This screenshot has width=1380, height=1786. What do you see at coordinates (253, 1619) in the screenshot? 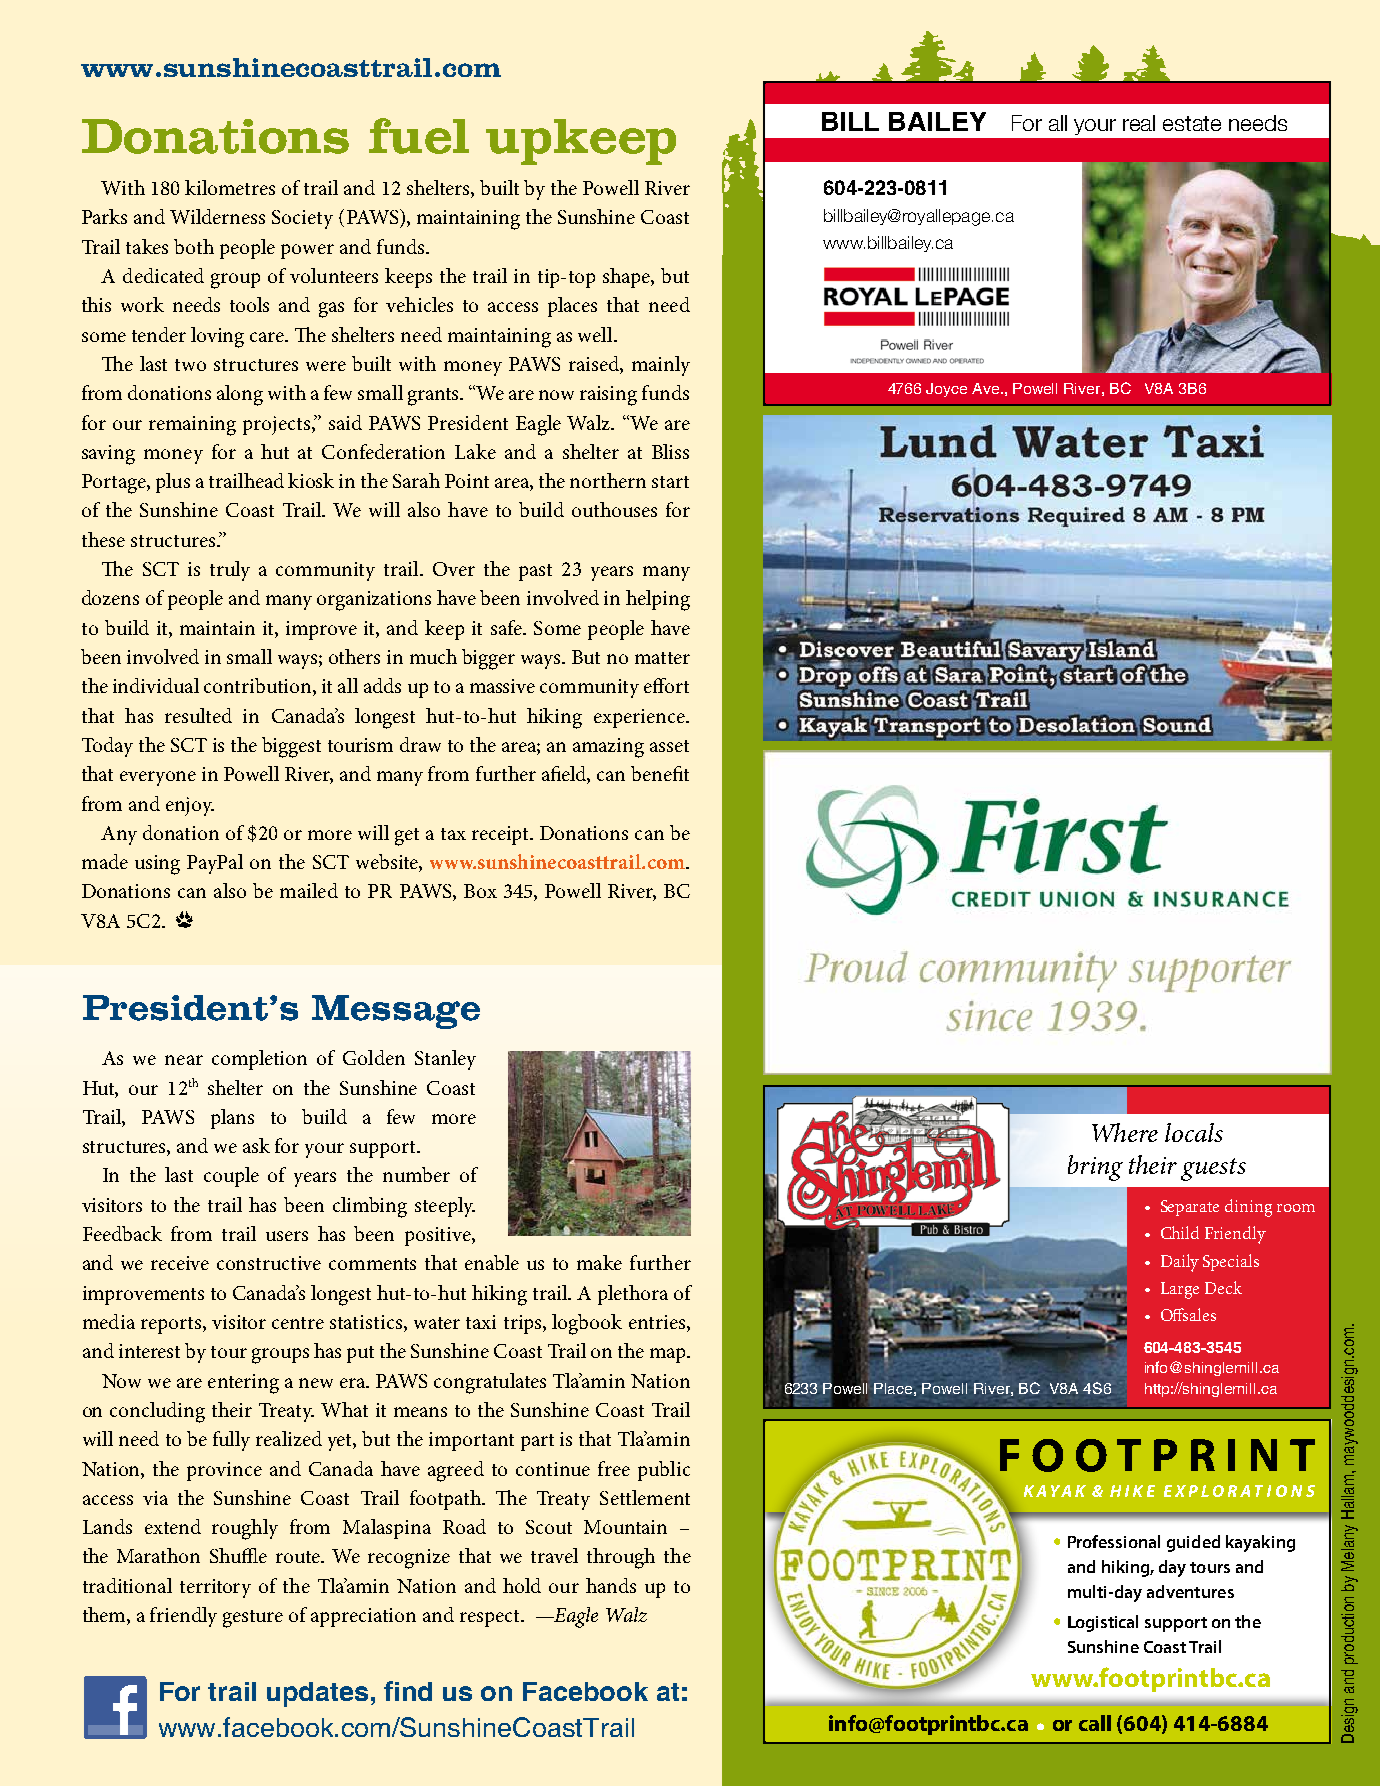
I see `gesture` at bounding box center [253, 1619].
